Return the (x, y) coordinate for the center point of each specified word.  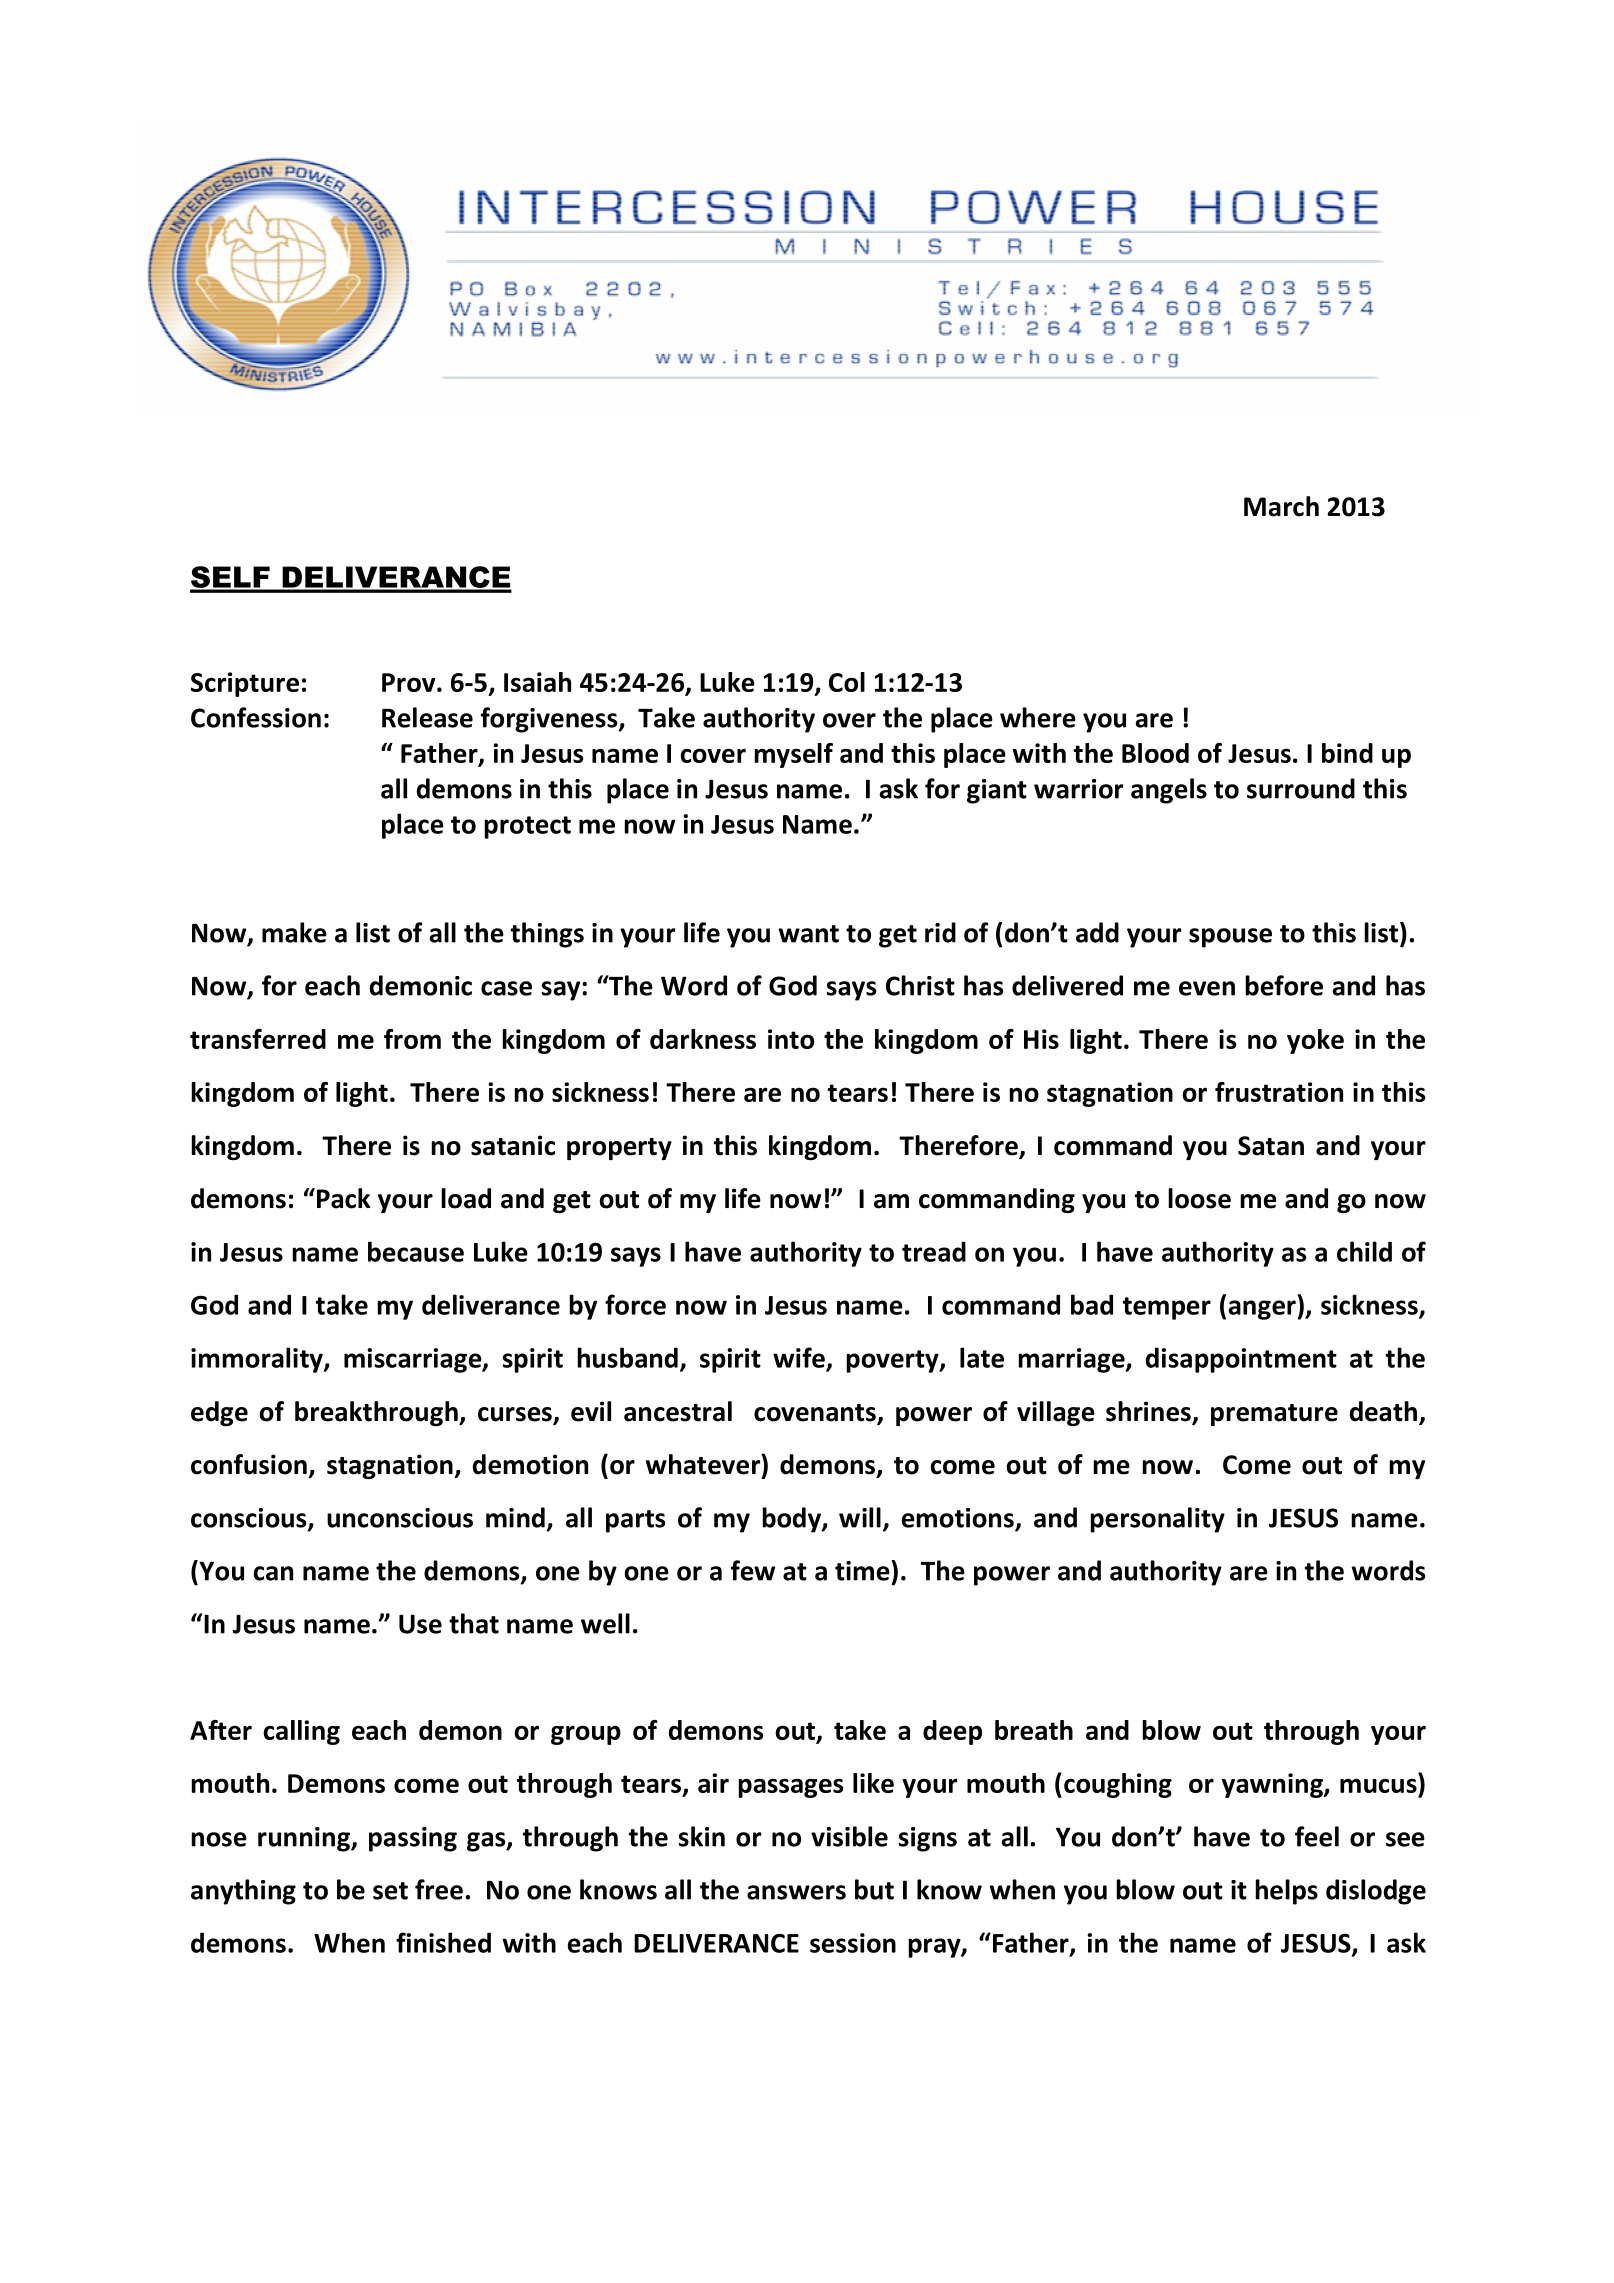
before (1284, 985)
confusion (249, 1464)
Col (847, 682)
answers (796, 1892)
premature (1274, 1415)
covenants (816, 1414)
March (1281, 506)
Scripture (245, 684)
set (390, 1891)
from (412, 1039)
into (791, 1039)
